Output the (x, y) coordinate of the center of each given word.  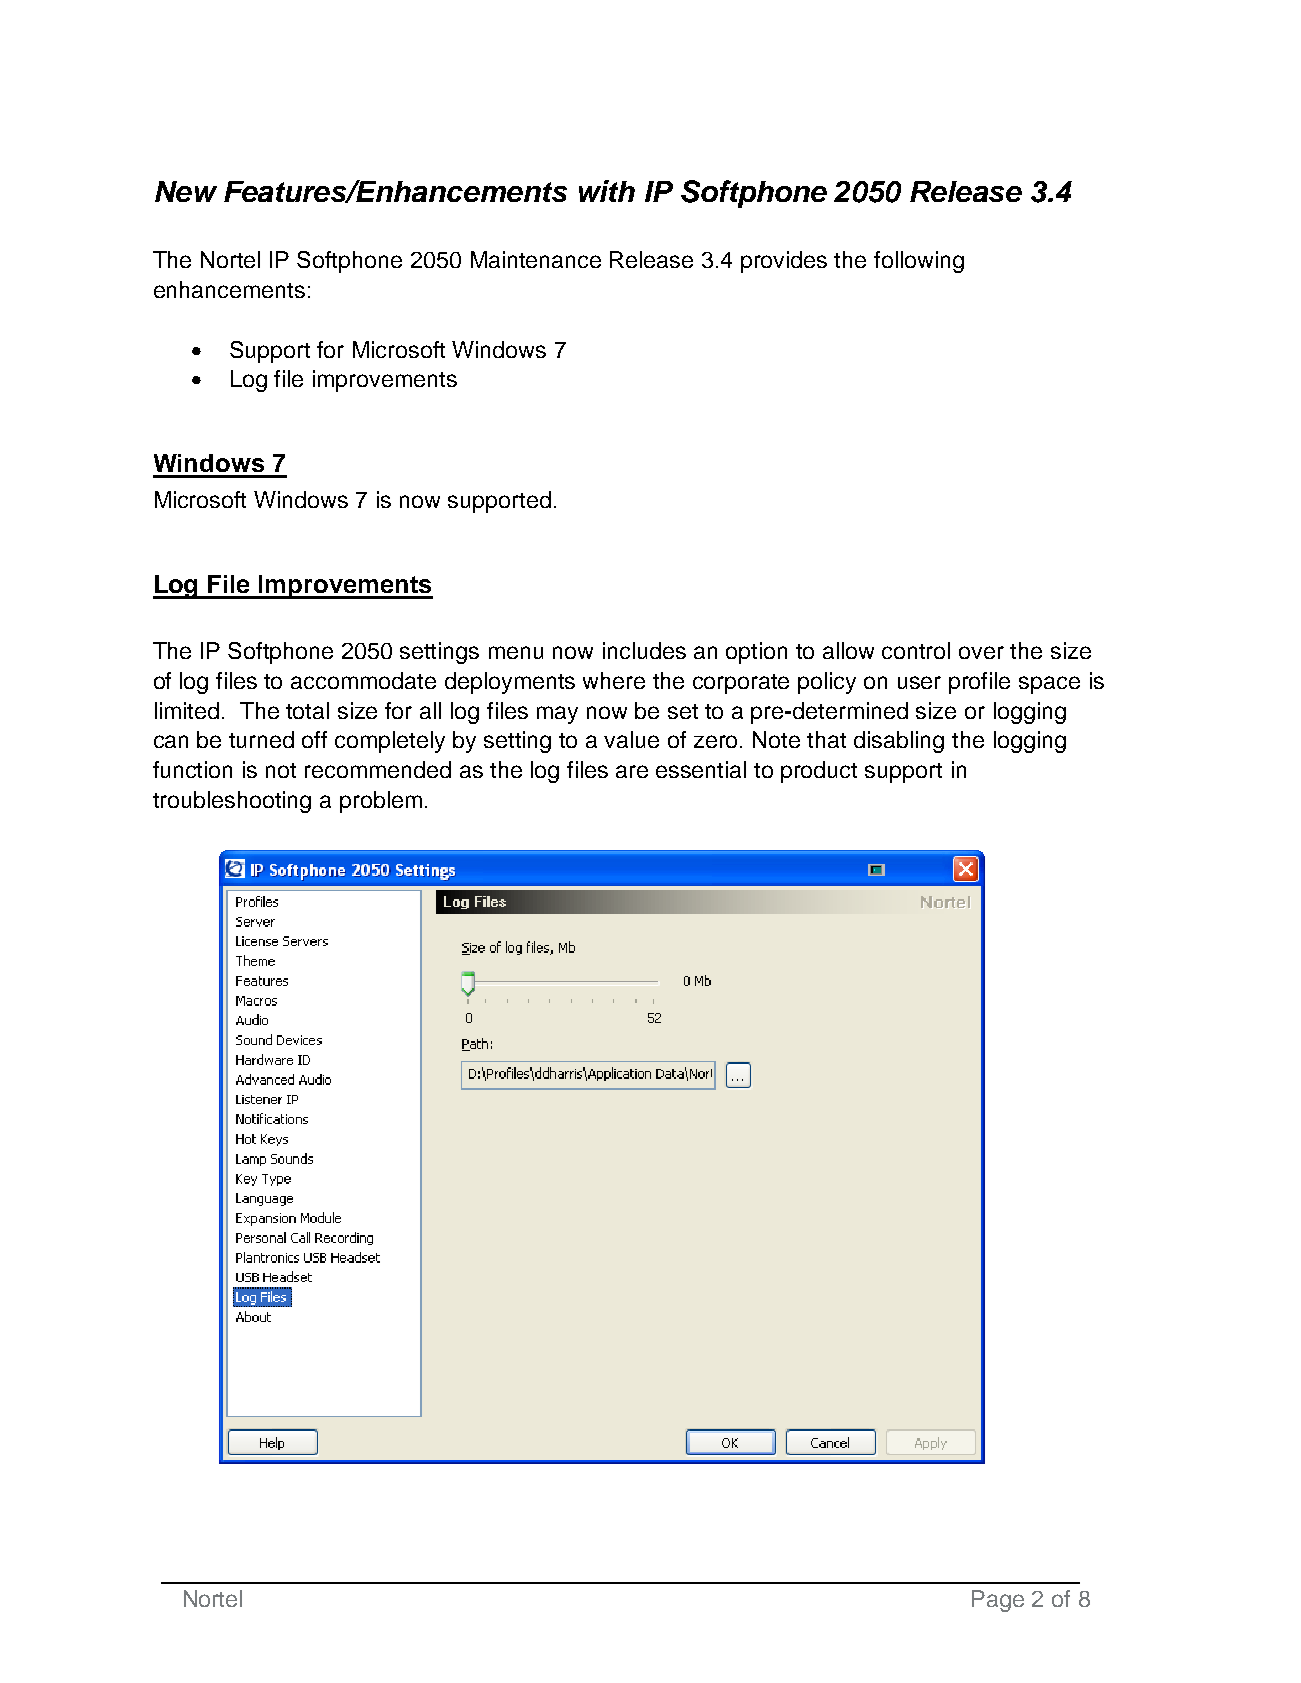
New (186, 191)
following (919, 262)
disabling (899, 742)
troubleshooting (232, 802)
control (916, 650)
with (607, 191)
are (632, 771)
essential (701, 769)
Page (998, 1601)
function (192, 769)
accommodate (363, 680)
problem (381, 802)
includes (644, 650)
